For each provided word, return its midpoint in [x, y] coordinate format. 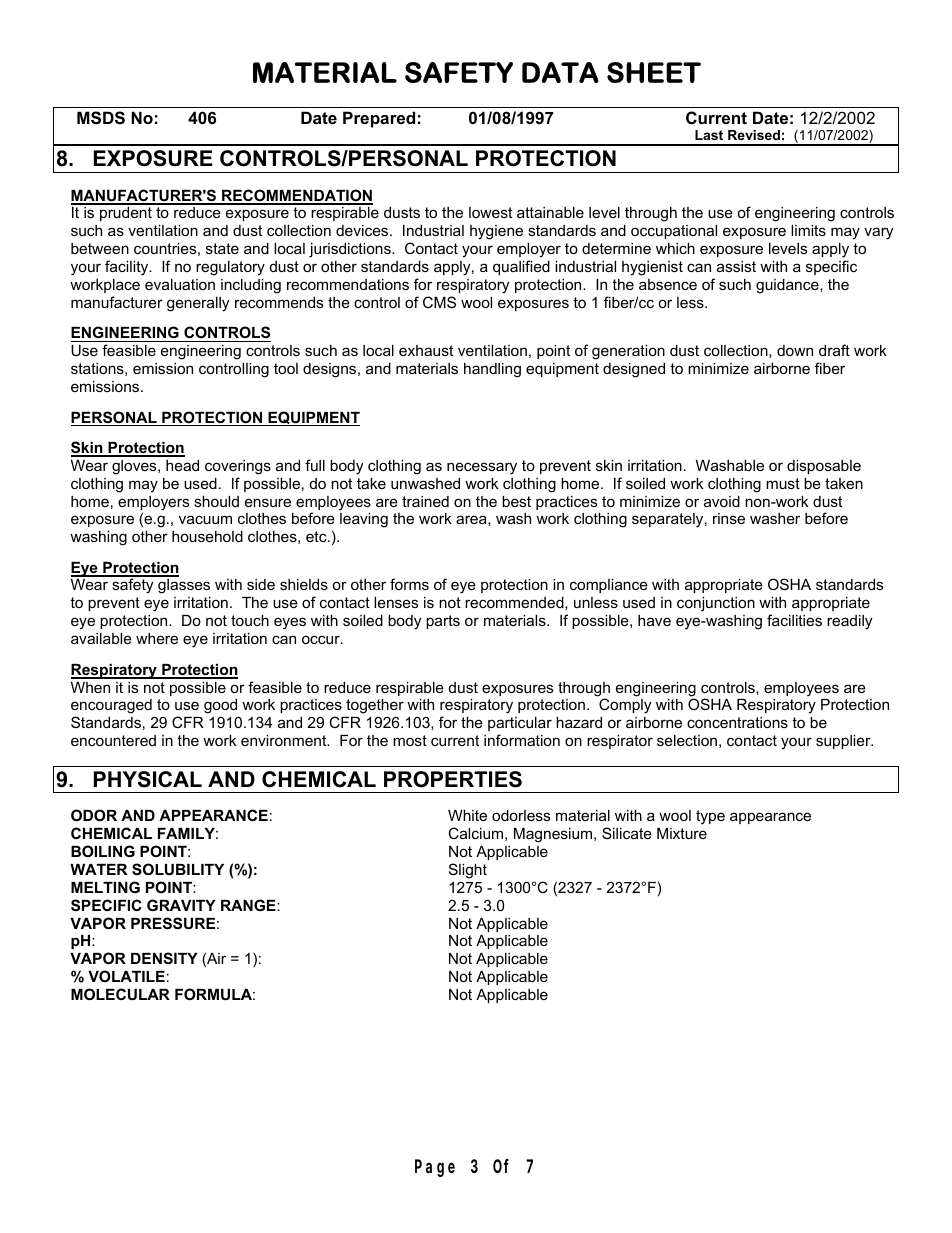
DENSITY [164, 958]
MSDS [101, 118]
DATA [560, 72]
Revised [754, 135]
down [795, 350]
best [516, 501]
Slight [468, 871]
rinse [729, 518]
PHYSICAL [148, 779]
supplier [844, 742]
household [207, 536]
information [522, 740]
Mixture [682, 833]
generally [198, 304]
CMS [439, 302]
